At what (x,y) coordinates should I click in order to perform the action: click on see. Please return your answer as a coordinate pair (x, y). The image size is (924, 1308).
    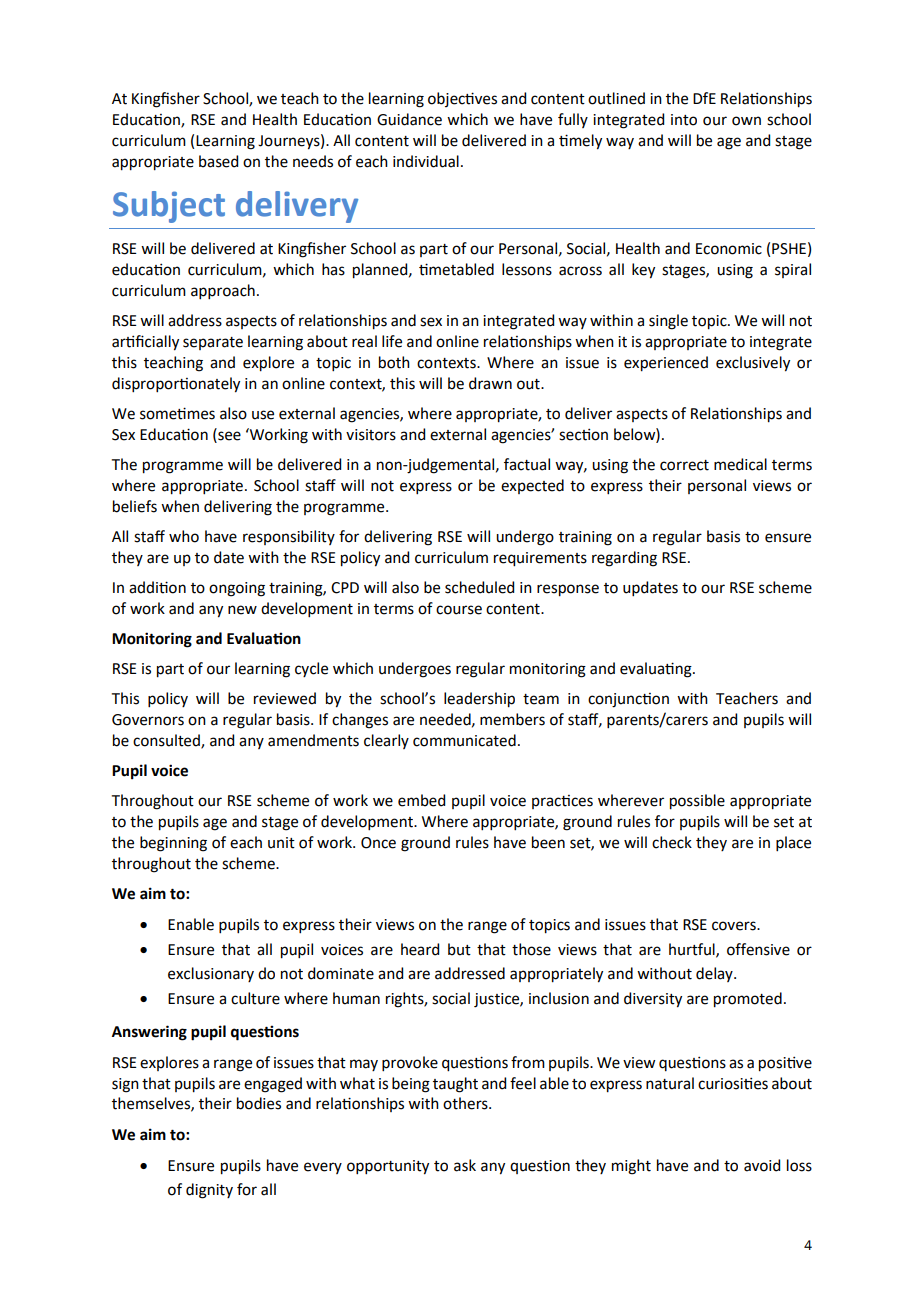
    Looking at the image, I should click on (228, 435).
